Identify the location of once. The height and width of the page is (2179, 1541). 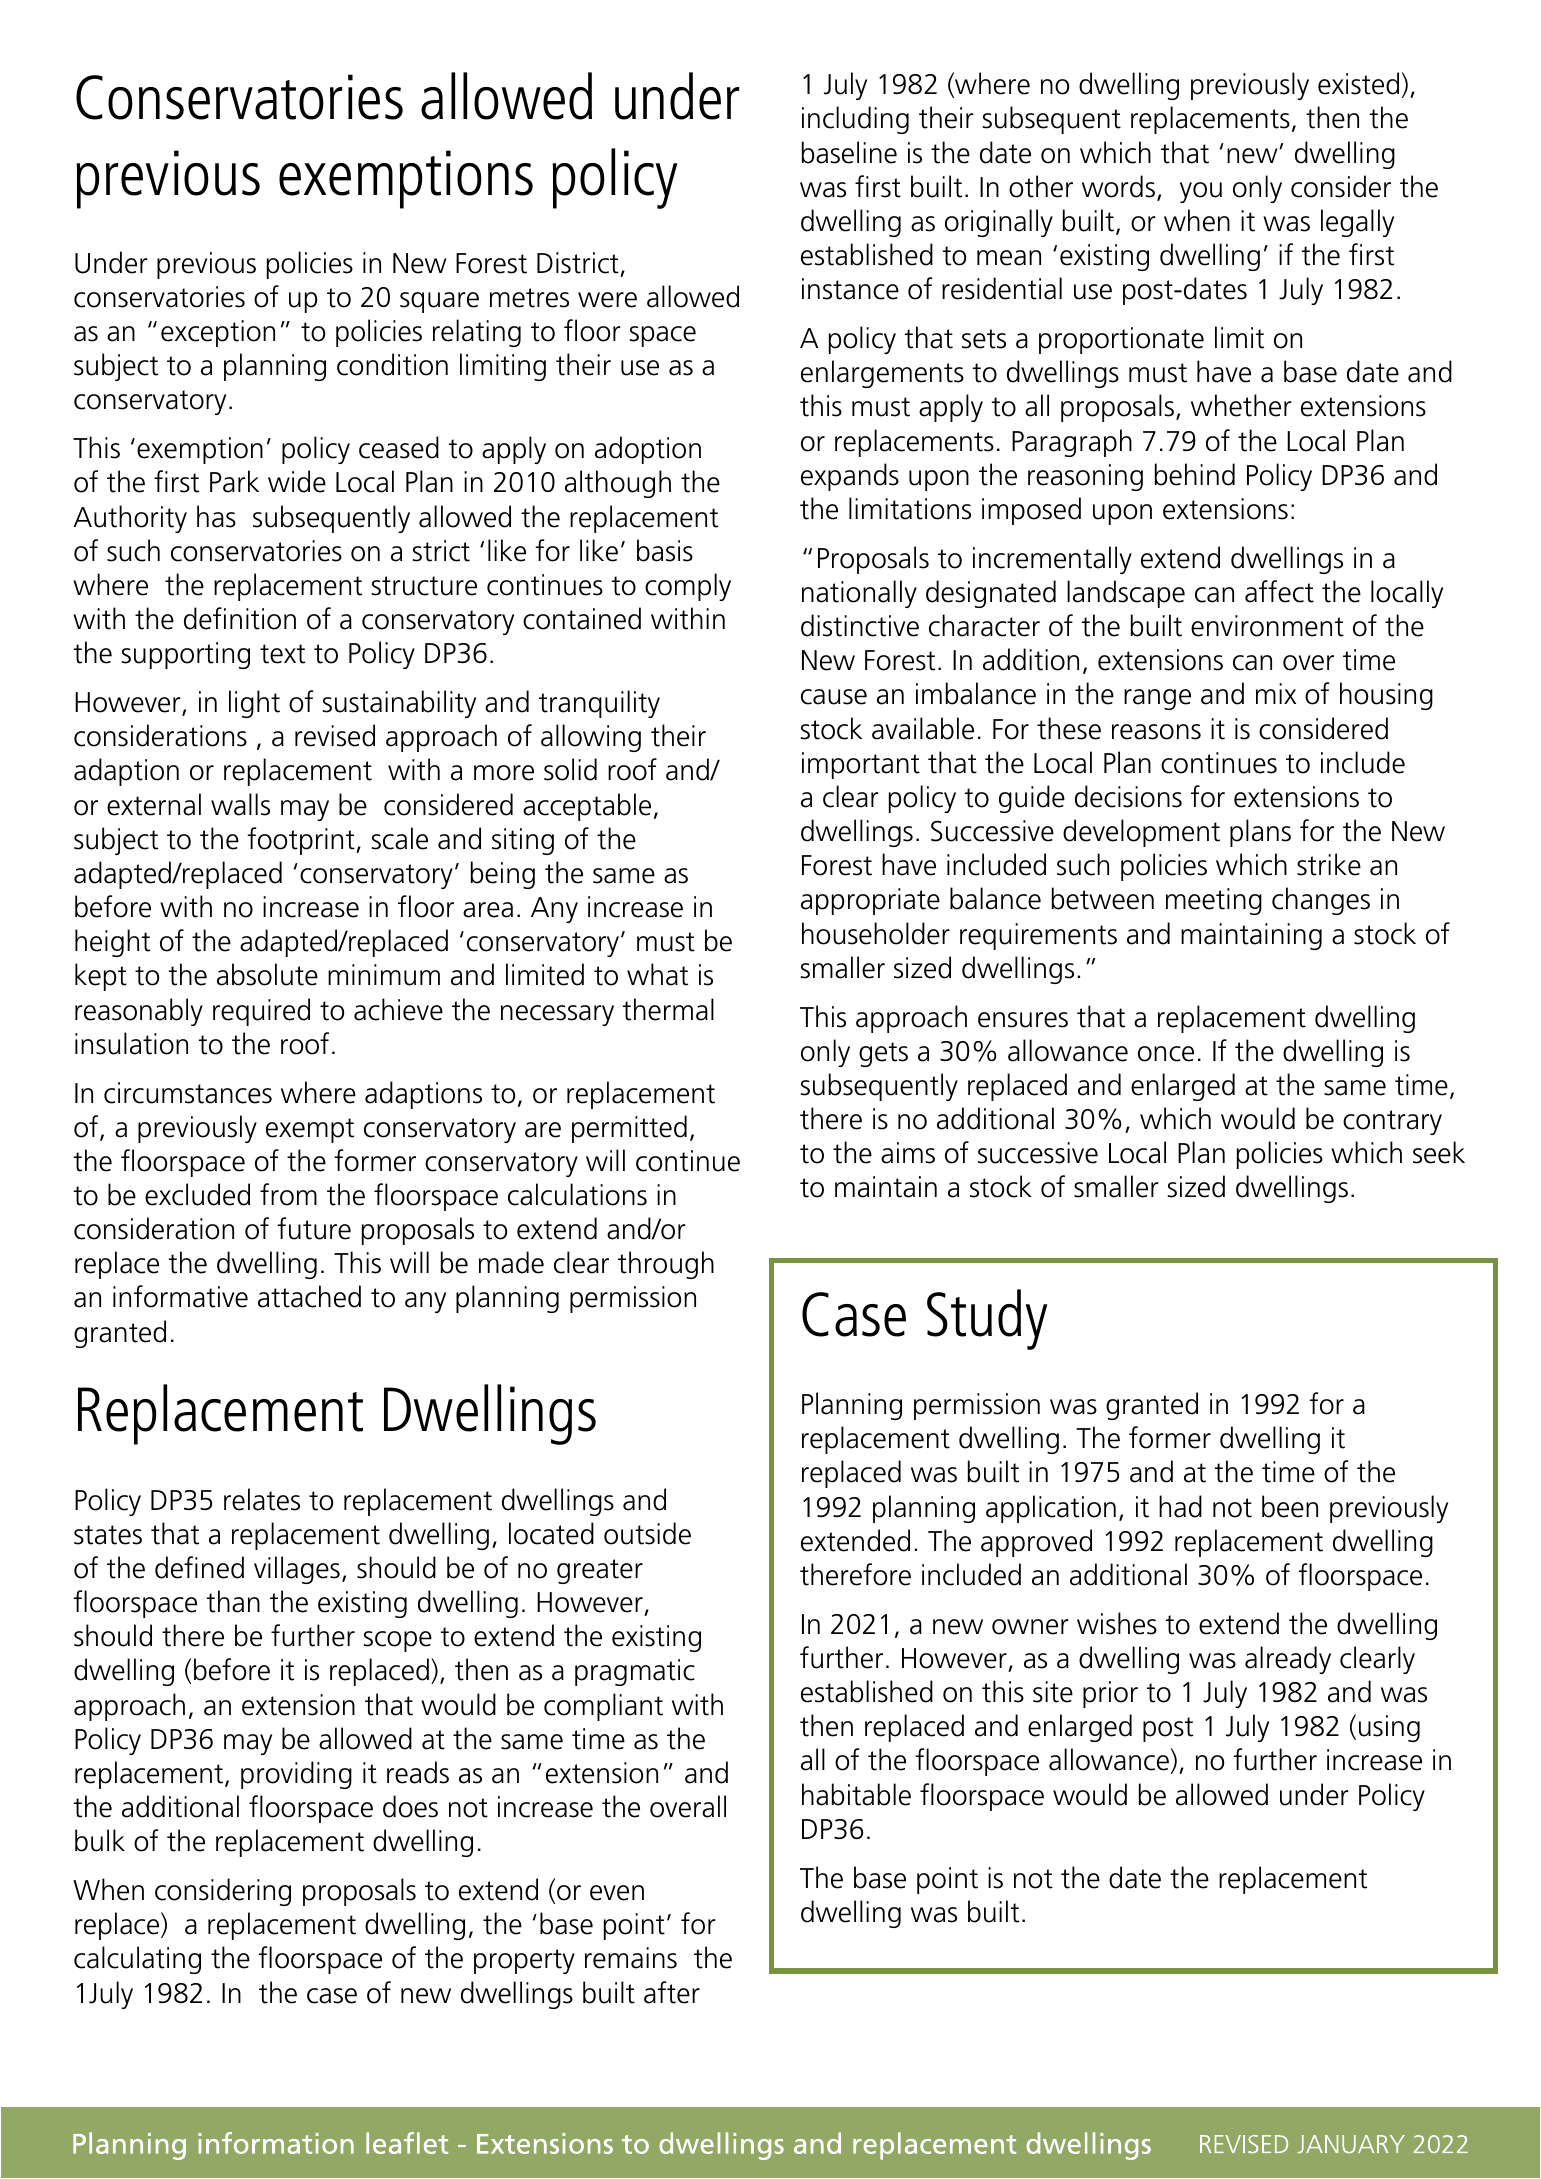
(1166, 1054).
